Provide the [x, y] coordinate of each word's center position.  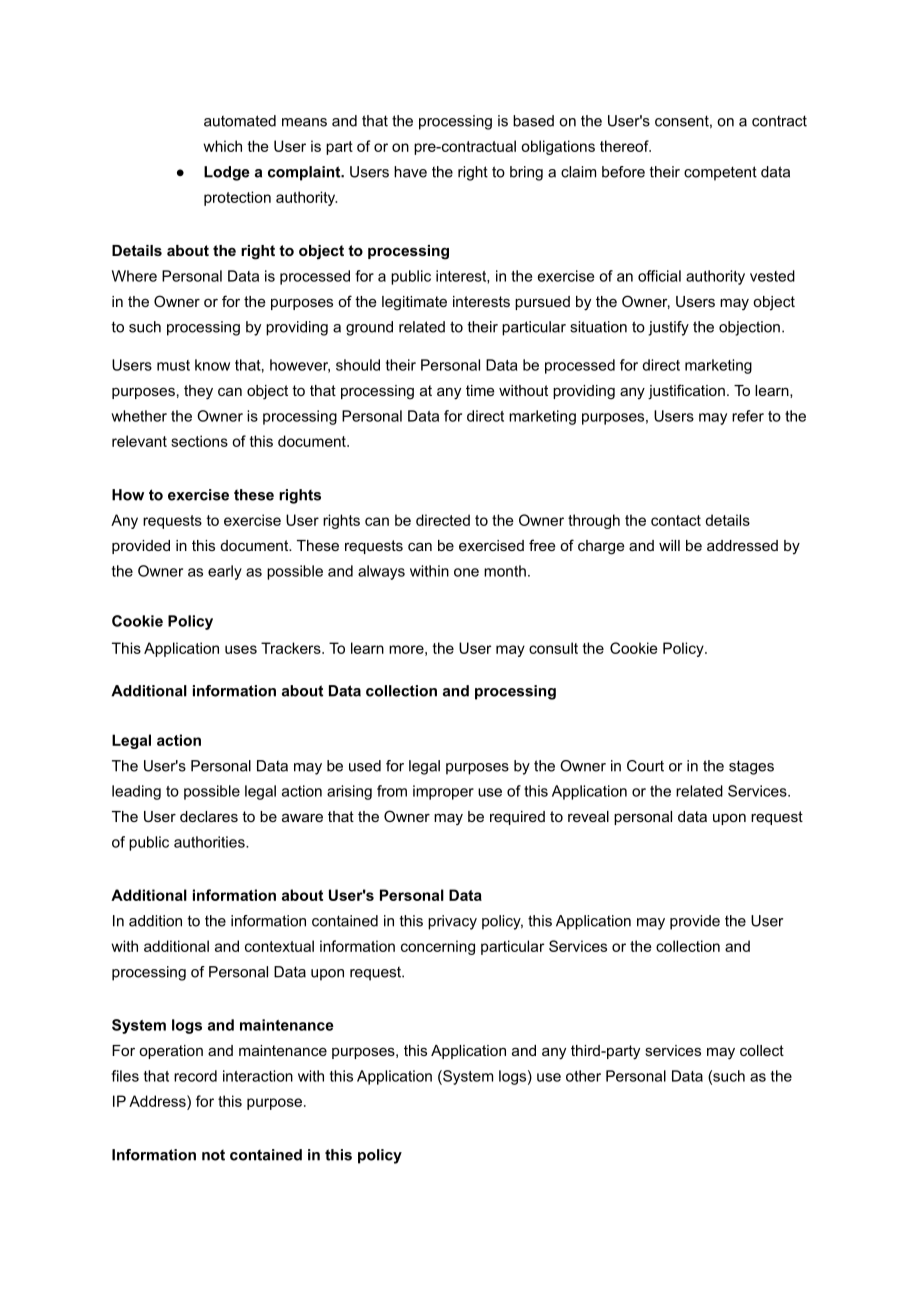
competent [720, 173]
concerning [438, 947]
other [583, 1076]
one [466, 572]
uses [241, 649]
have [410, 172]
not [213, 1155]
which [222, 146]
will [669, 545]
